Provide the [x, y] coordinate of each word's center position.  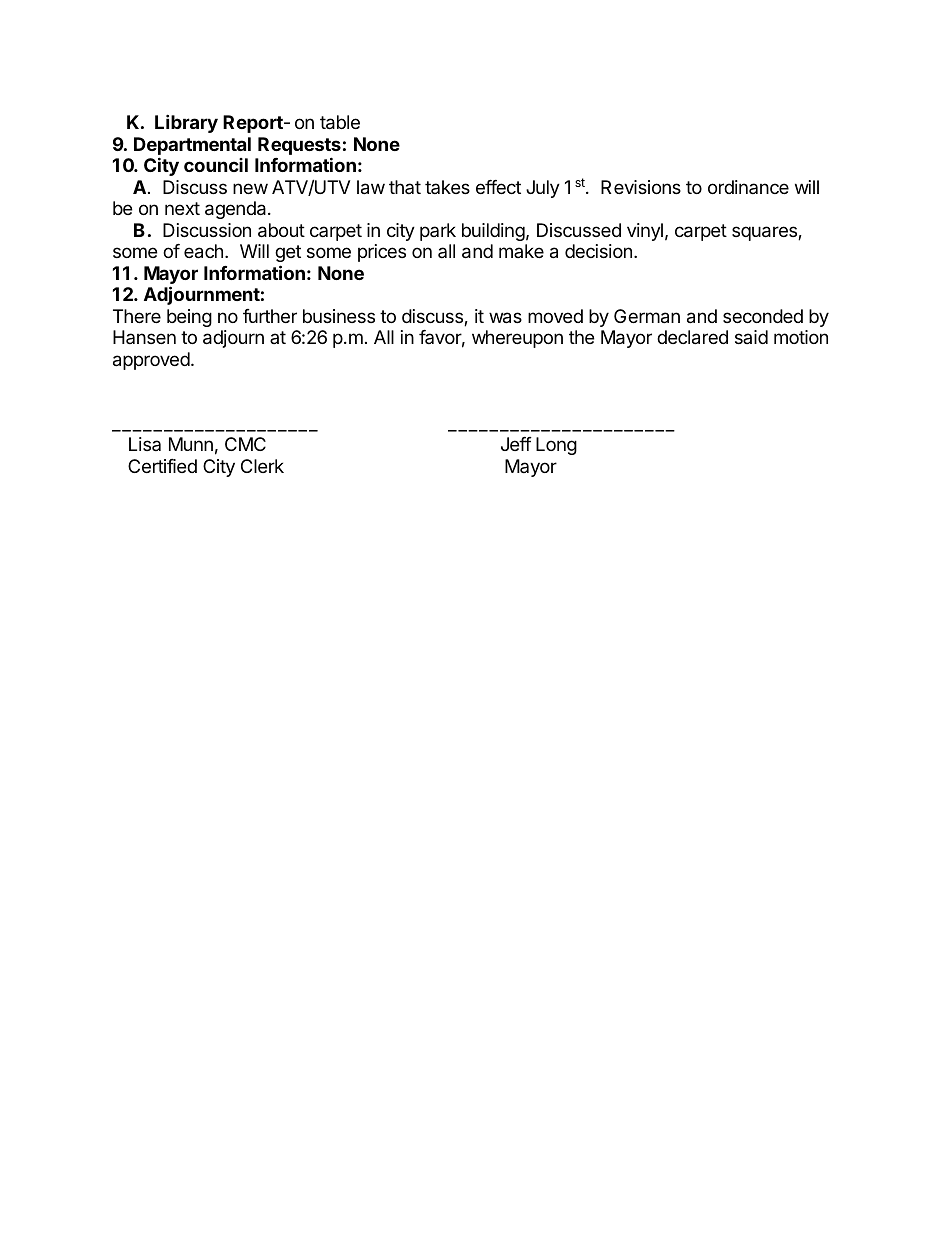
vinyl [645, 232]
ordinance [748, 187]
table [340, 122]
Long [556, 446]
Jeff [516, 444]
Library [186, 123]
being [189, 318]
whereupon [517, 339]
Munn [191, 444]
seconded [763, 316]
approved [151, 361]
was [505, 318]
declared [692, 337]
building [493, 232]
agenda [237, 210]
